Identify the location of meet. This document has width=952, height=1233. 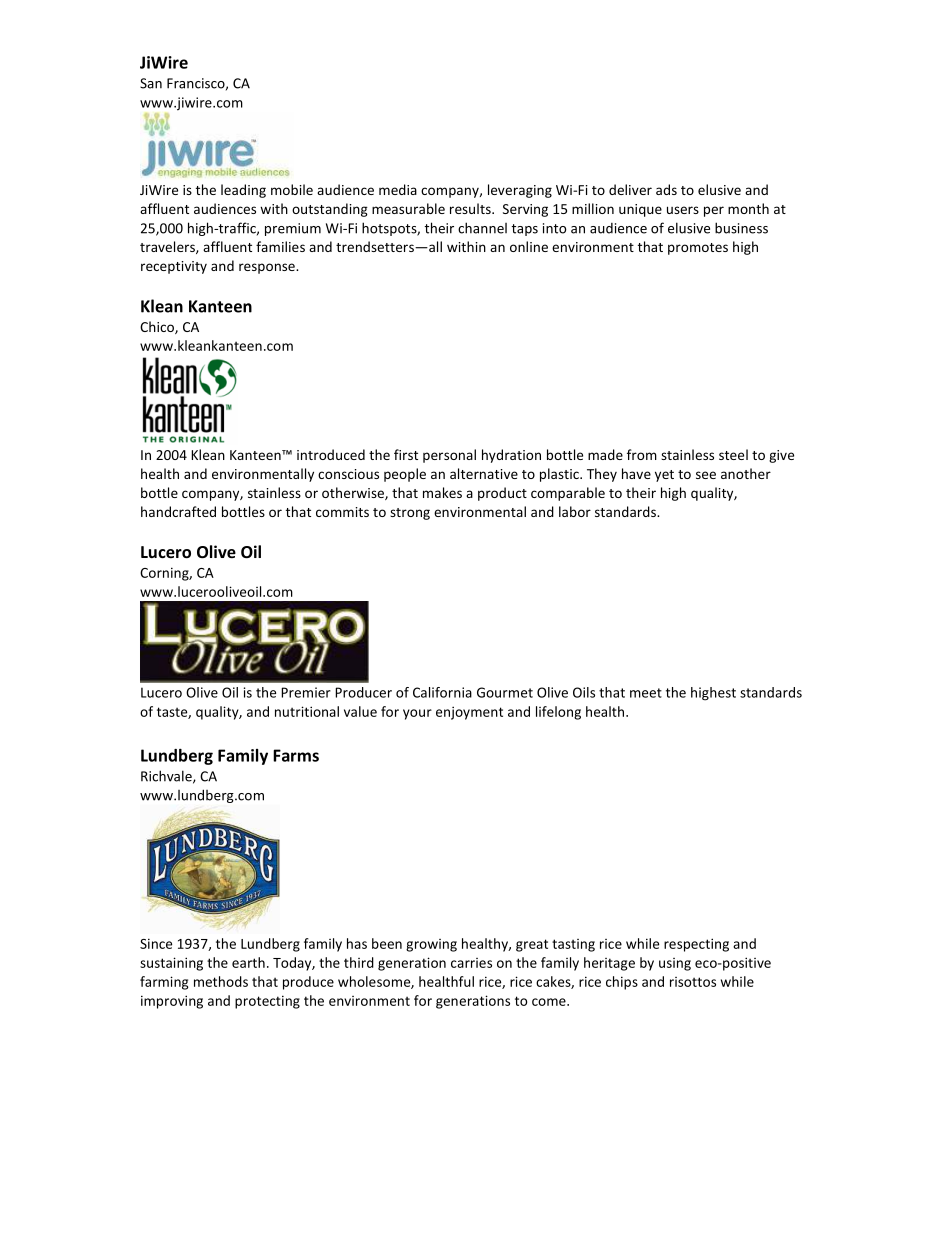
(646, 693).
